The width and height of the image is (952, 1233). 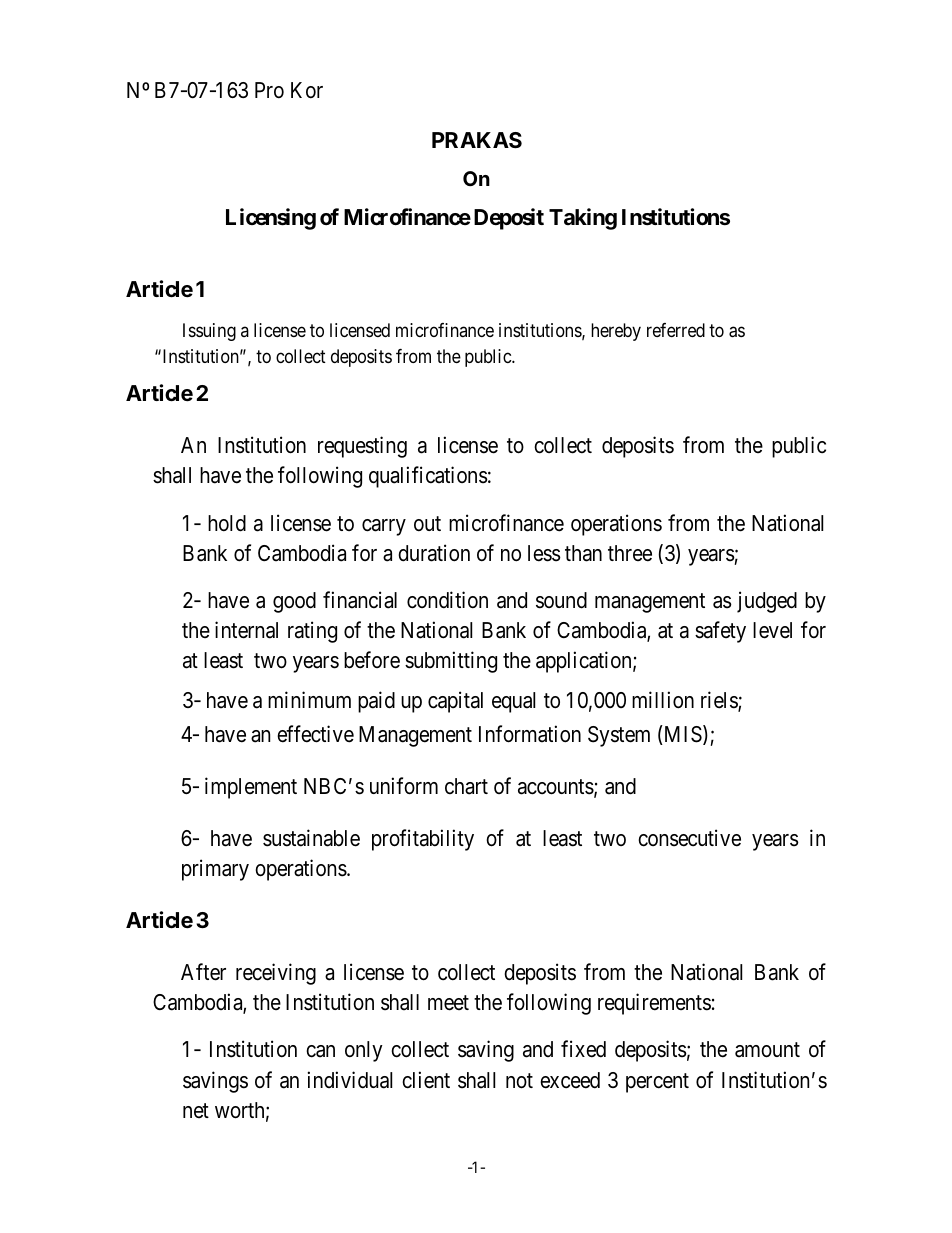 What do you see at coordinates (447, 600) in the image?
I see `condition` at bounding box center [447, 600].
